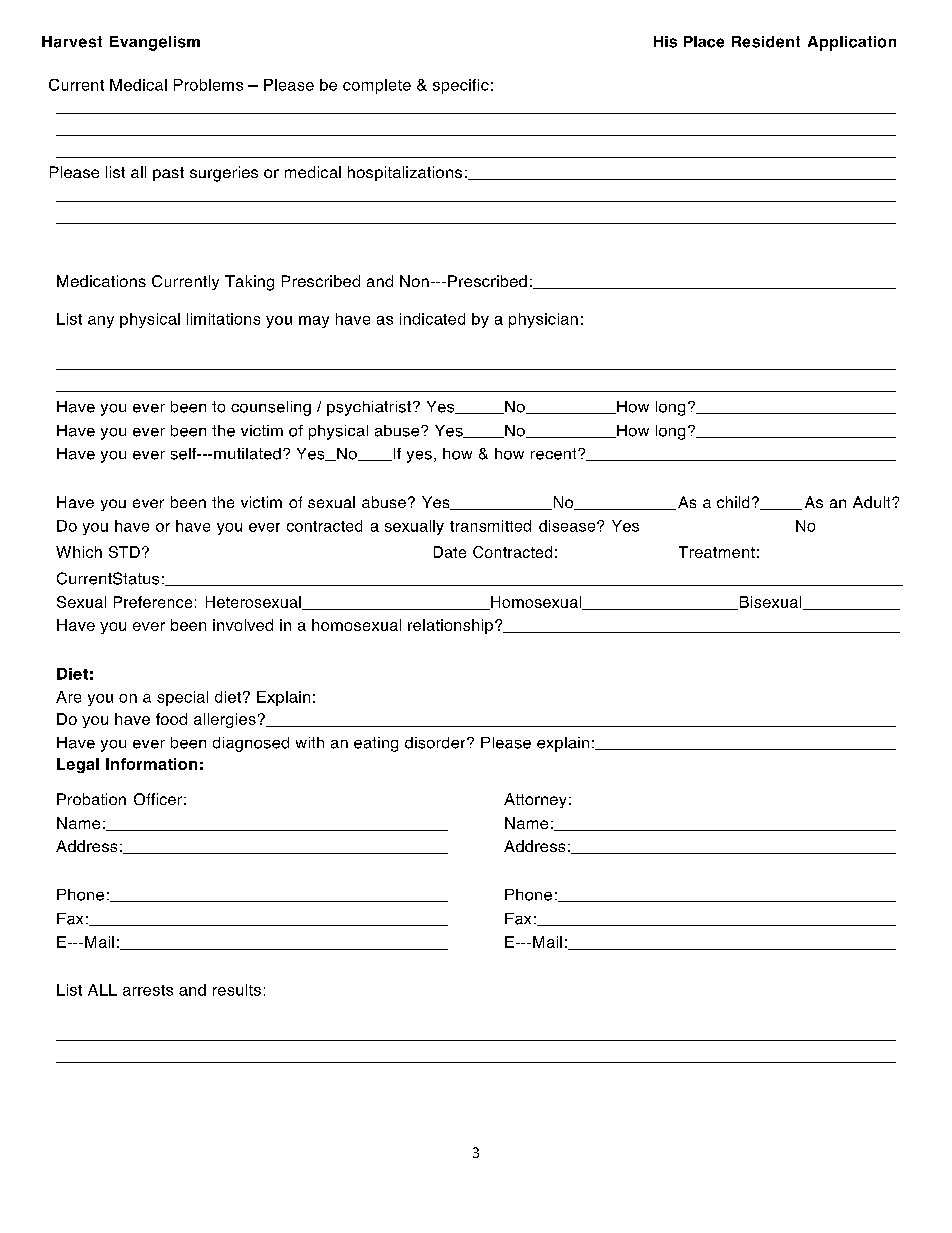  I want to click on special, so click(182, 698).
